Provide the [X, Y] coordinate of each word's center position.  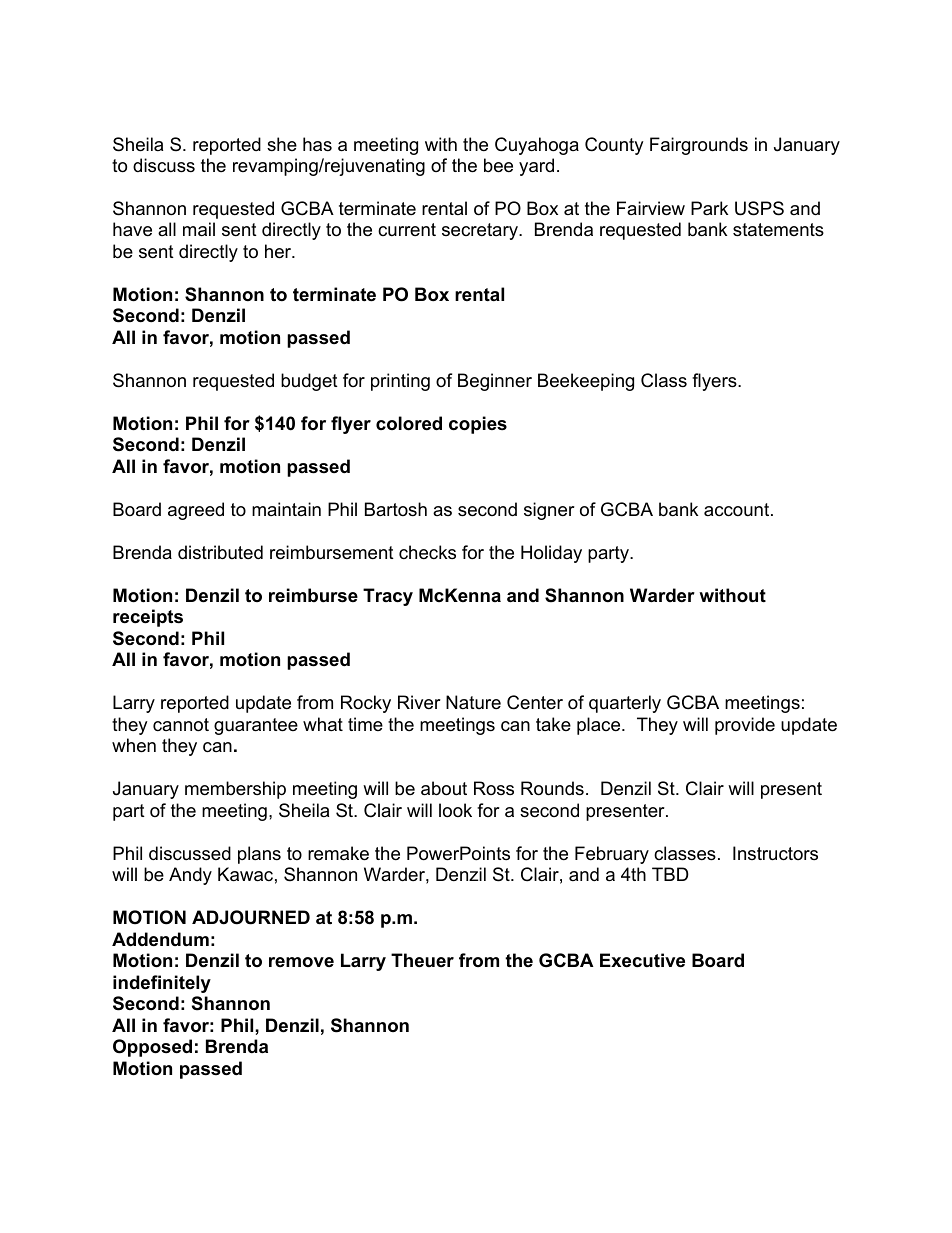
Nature [473, 702]
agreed [196, 511]
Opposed [152, 1048]
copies [478, 425]
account [738, 510]
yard [536, 167]
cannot [181, 725]
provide [745, 726]
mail [199, 229]
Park [709, 208]
